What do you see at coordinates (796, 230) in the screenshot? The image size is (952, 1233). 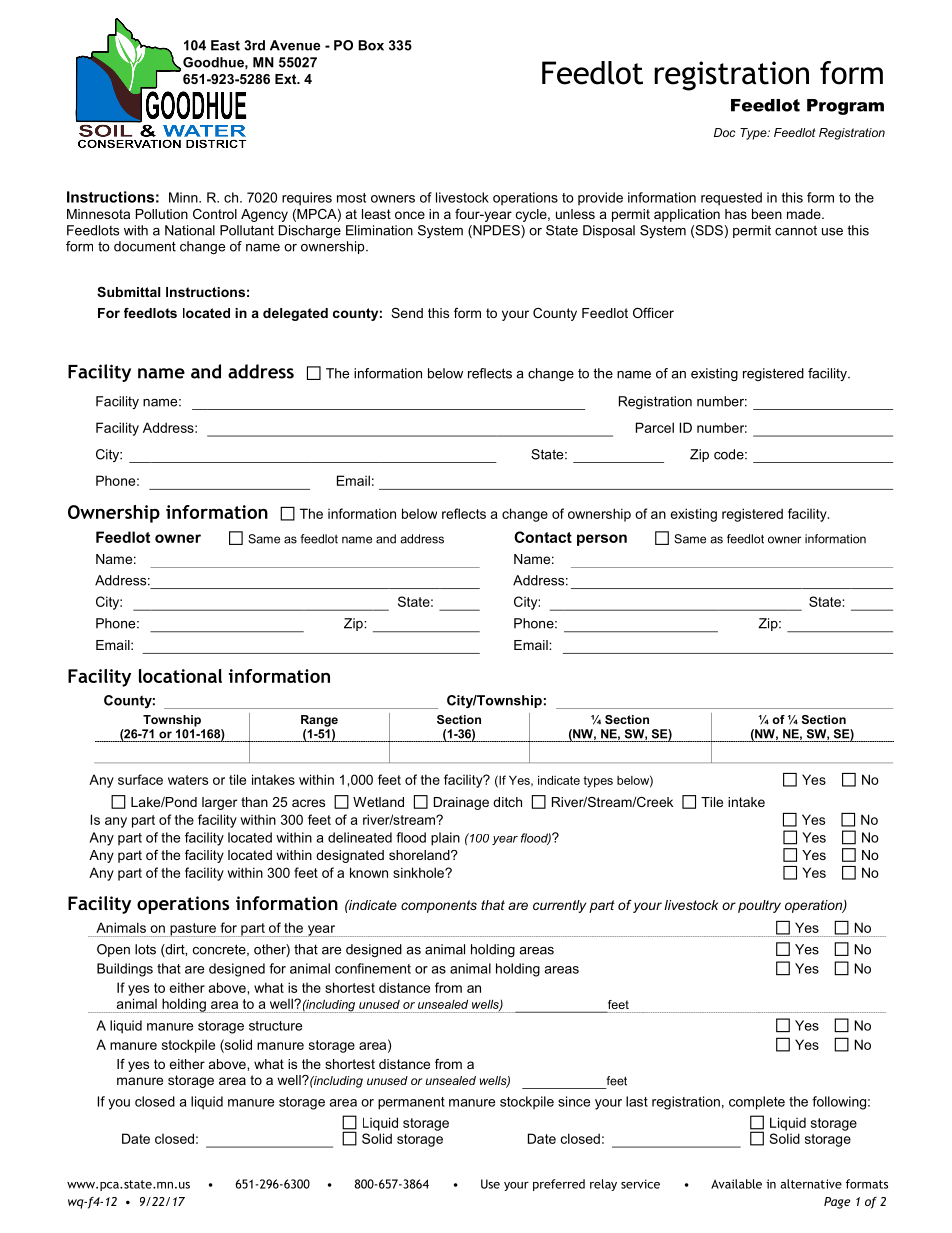 I see `cannot` at bounding box center [796, 230].
